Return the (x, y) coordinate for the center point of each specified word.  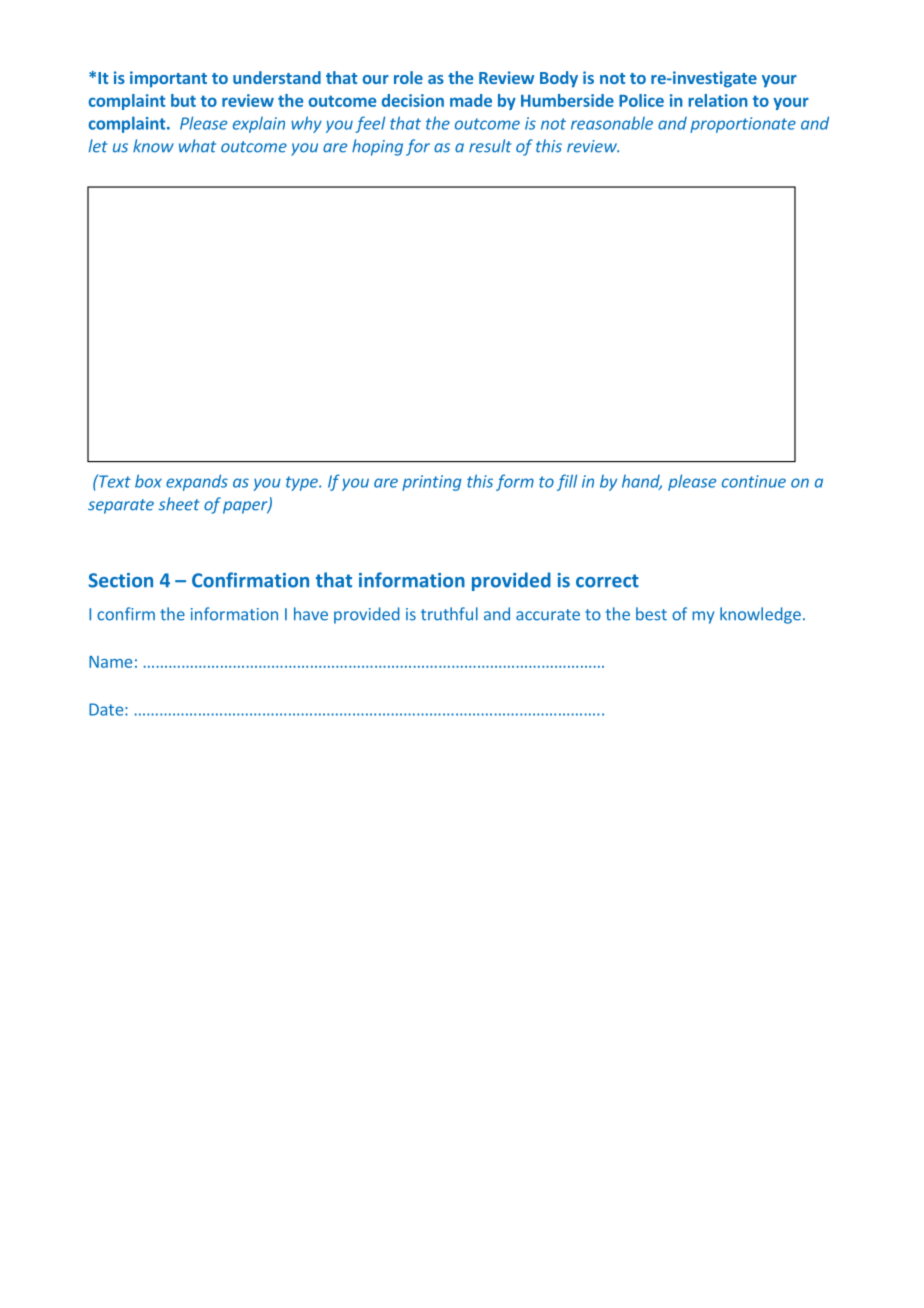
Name (110, 662)
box (148, 481)
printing (432, 483)
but (183, 100)
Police (641, 100)
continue (754, 481)
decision (413, 100)
